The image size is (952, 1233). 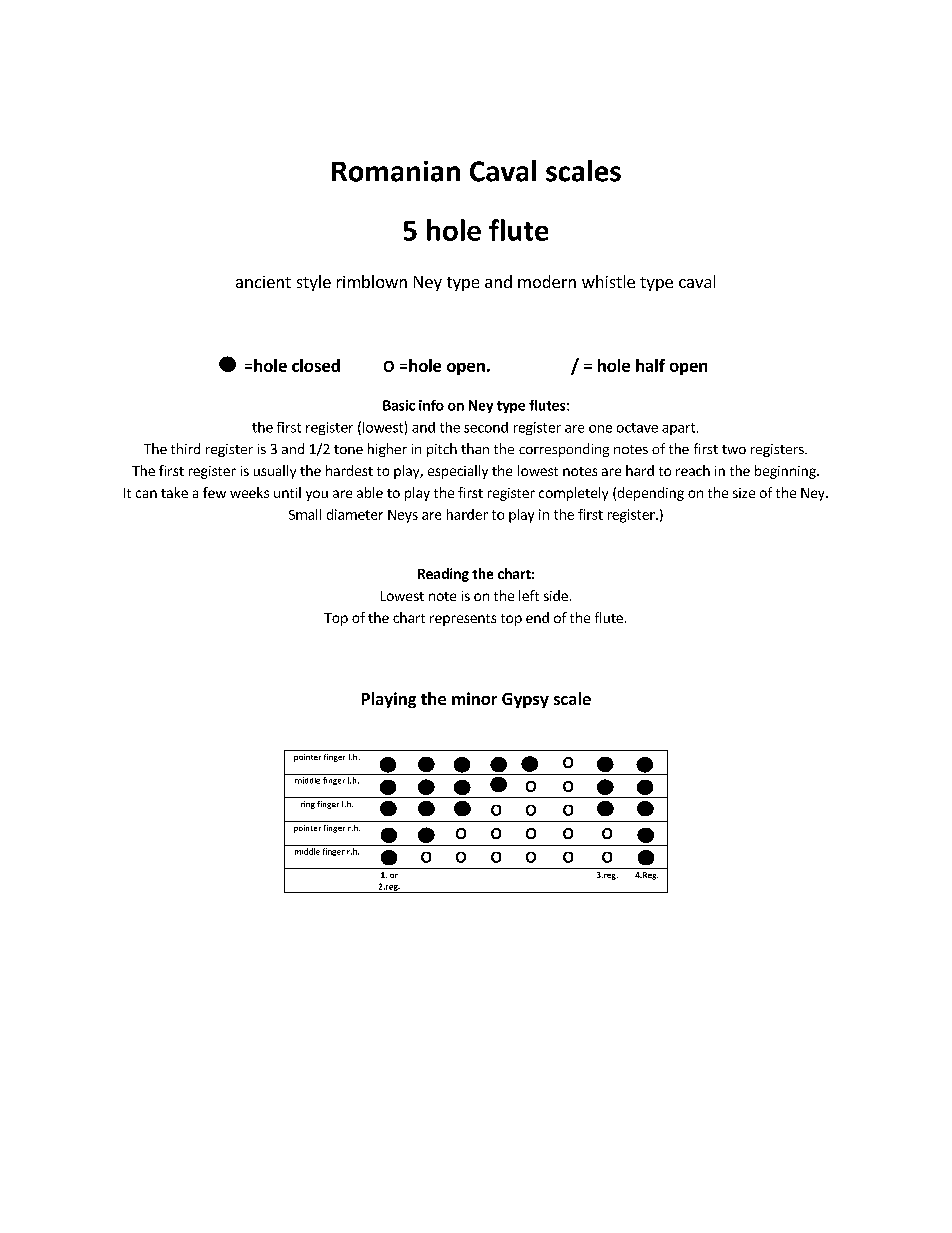 What do you see at coordinates (458, 472) in the screenshot?
I see `especially` at bounding box center [458, 472].
